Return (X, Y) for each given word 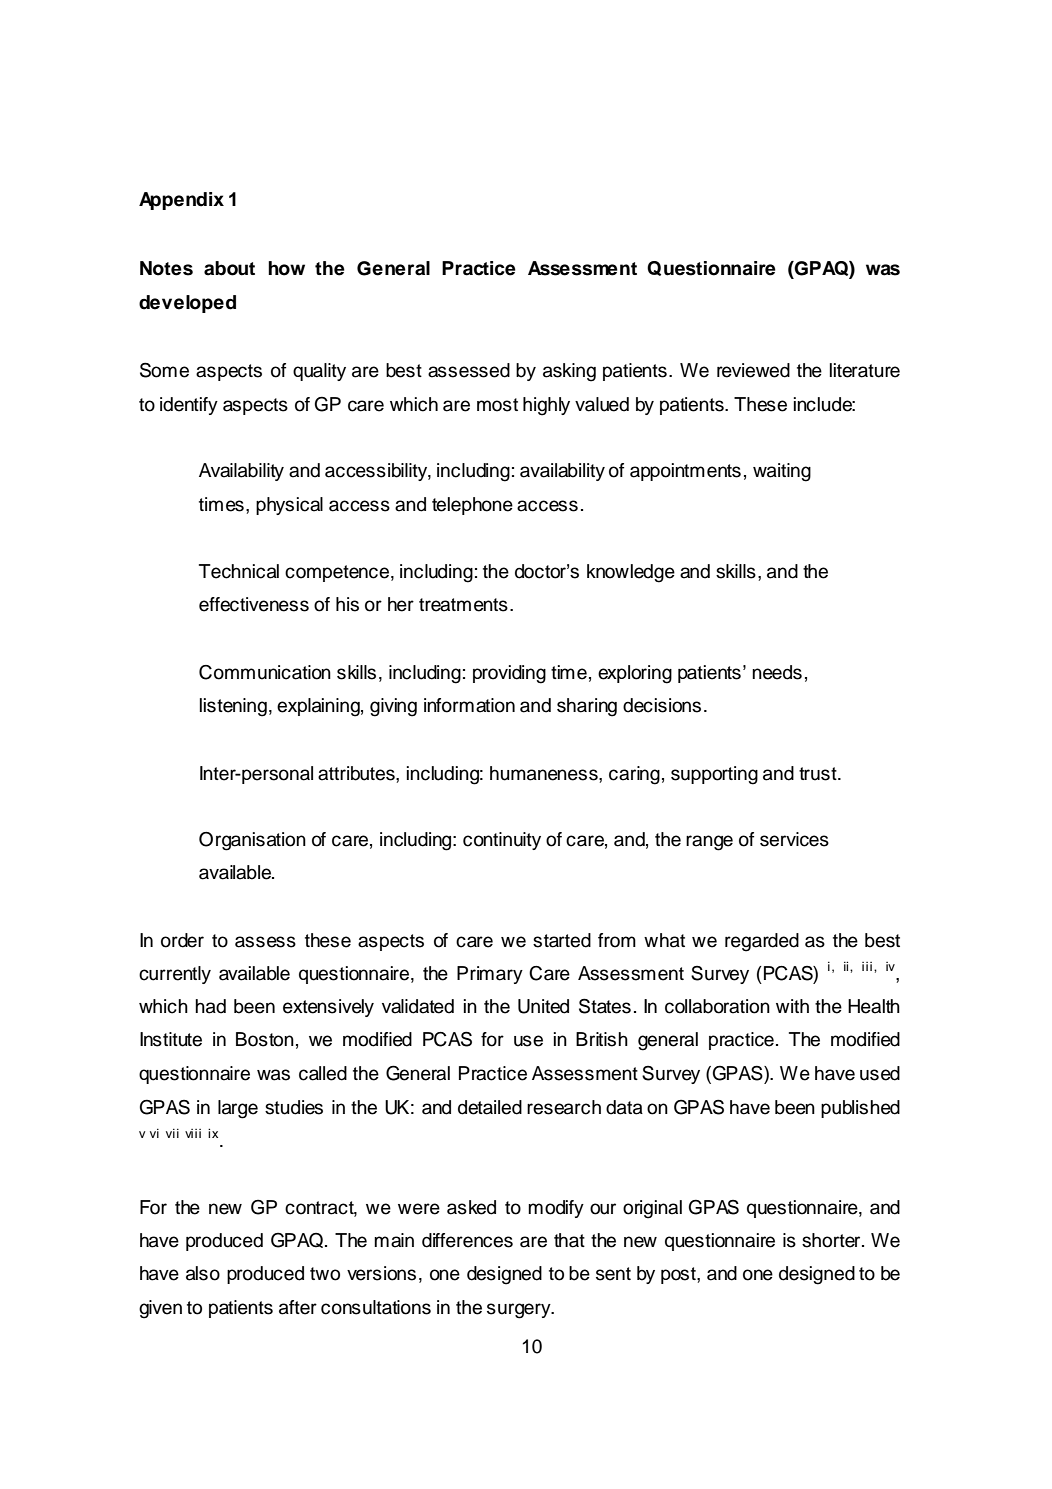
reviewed (753, 370)
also (203, 1273)
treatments (463, 605)
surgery (520, 1311)
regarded (762, 942)
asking (569, 372)
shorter (832, 1240)
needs (777, 672)
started (562, 940)
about (229, 268)
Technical (239, 571)
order (182, 940)
